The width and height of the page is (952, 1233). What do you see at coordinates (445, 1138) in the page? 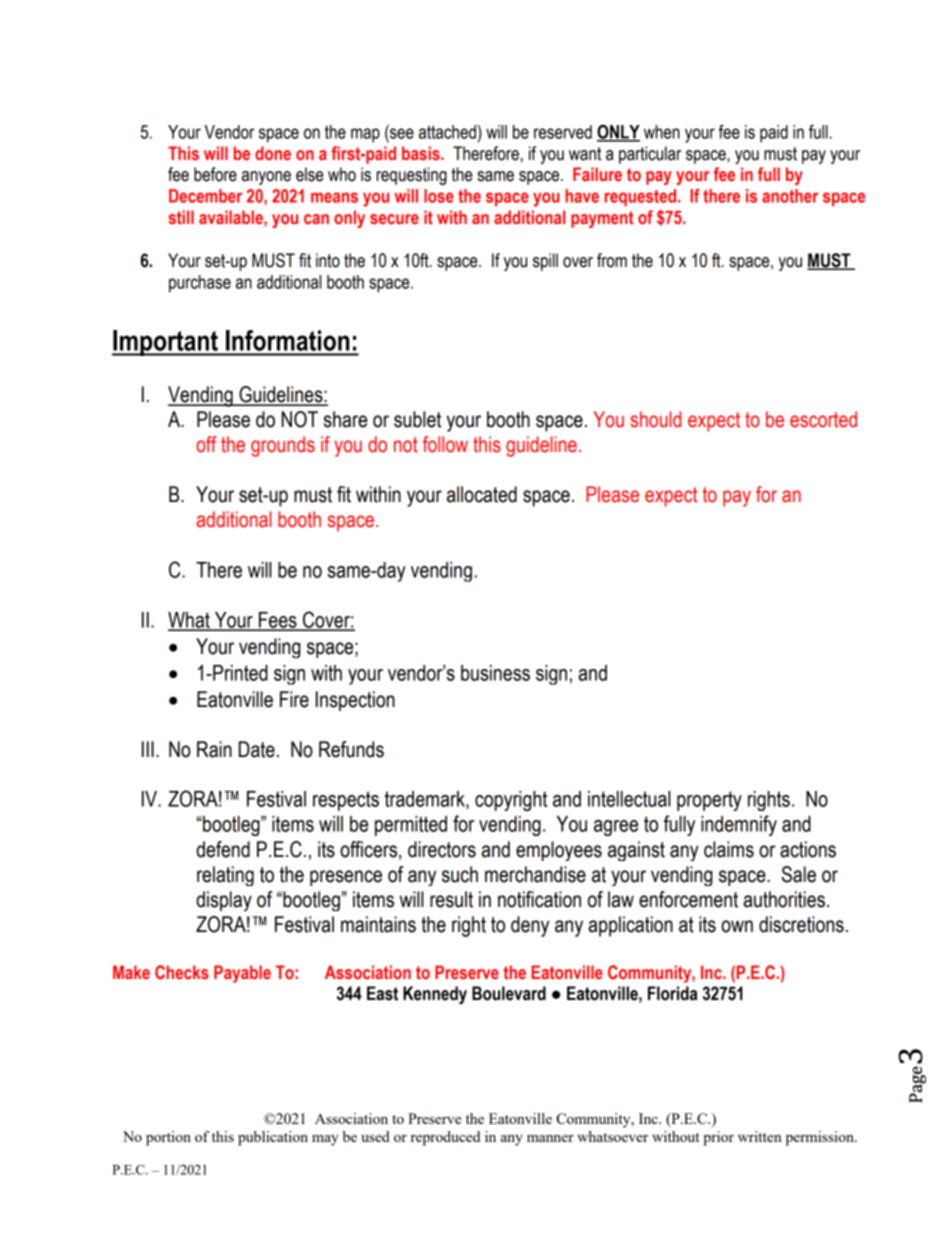
I see `reproduced` at bounding box center [445, 1138].
